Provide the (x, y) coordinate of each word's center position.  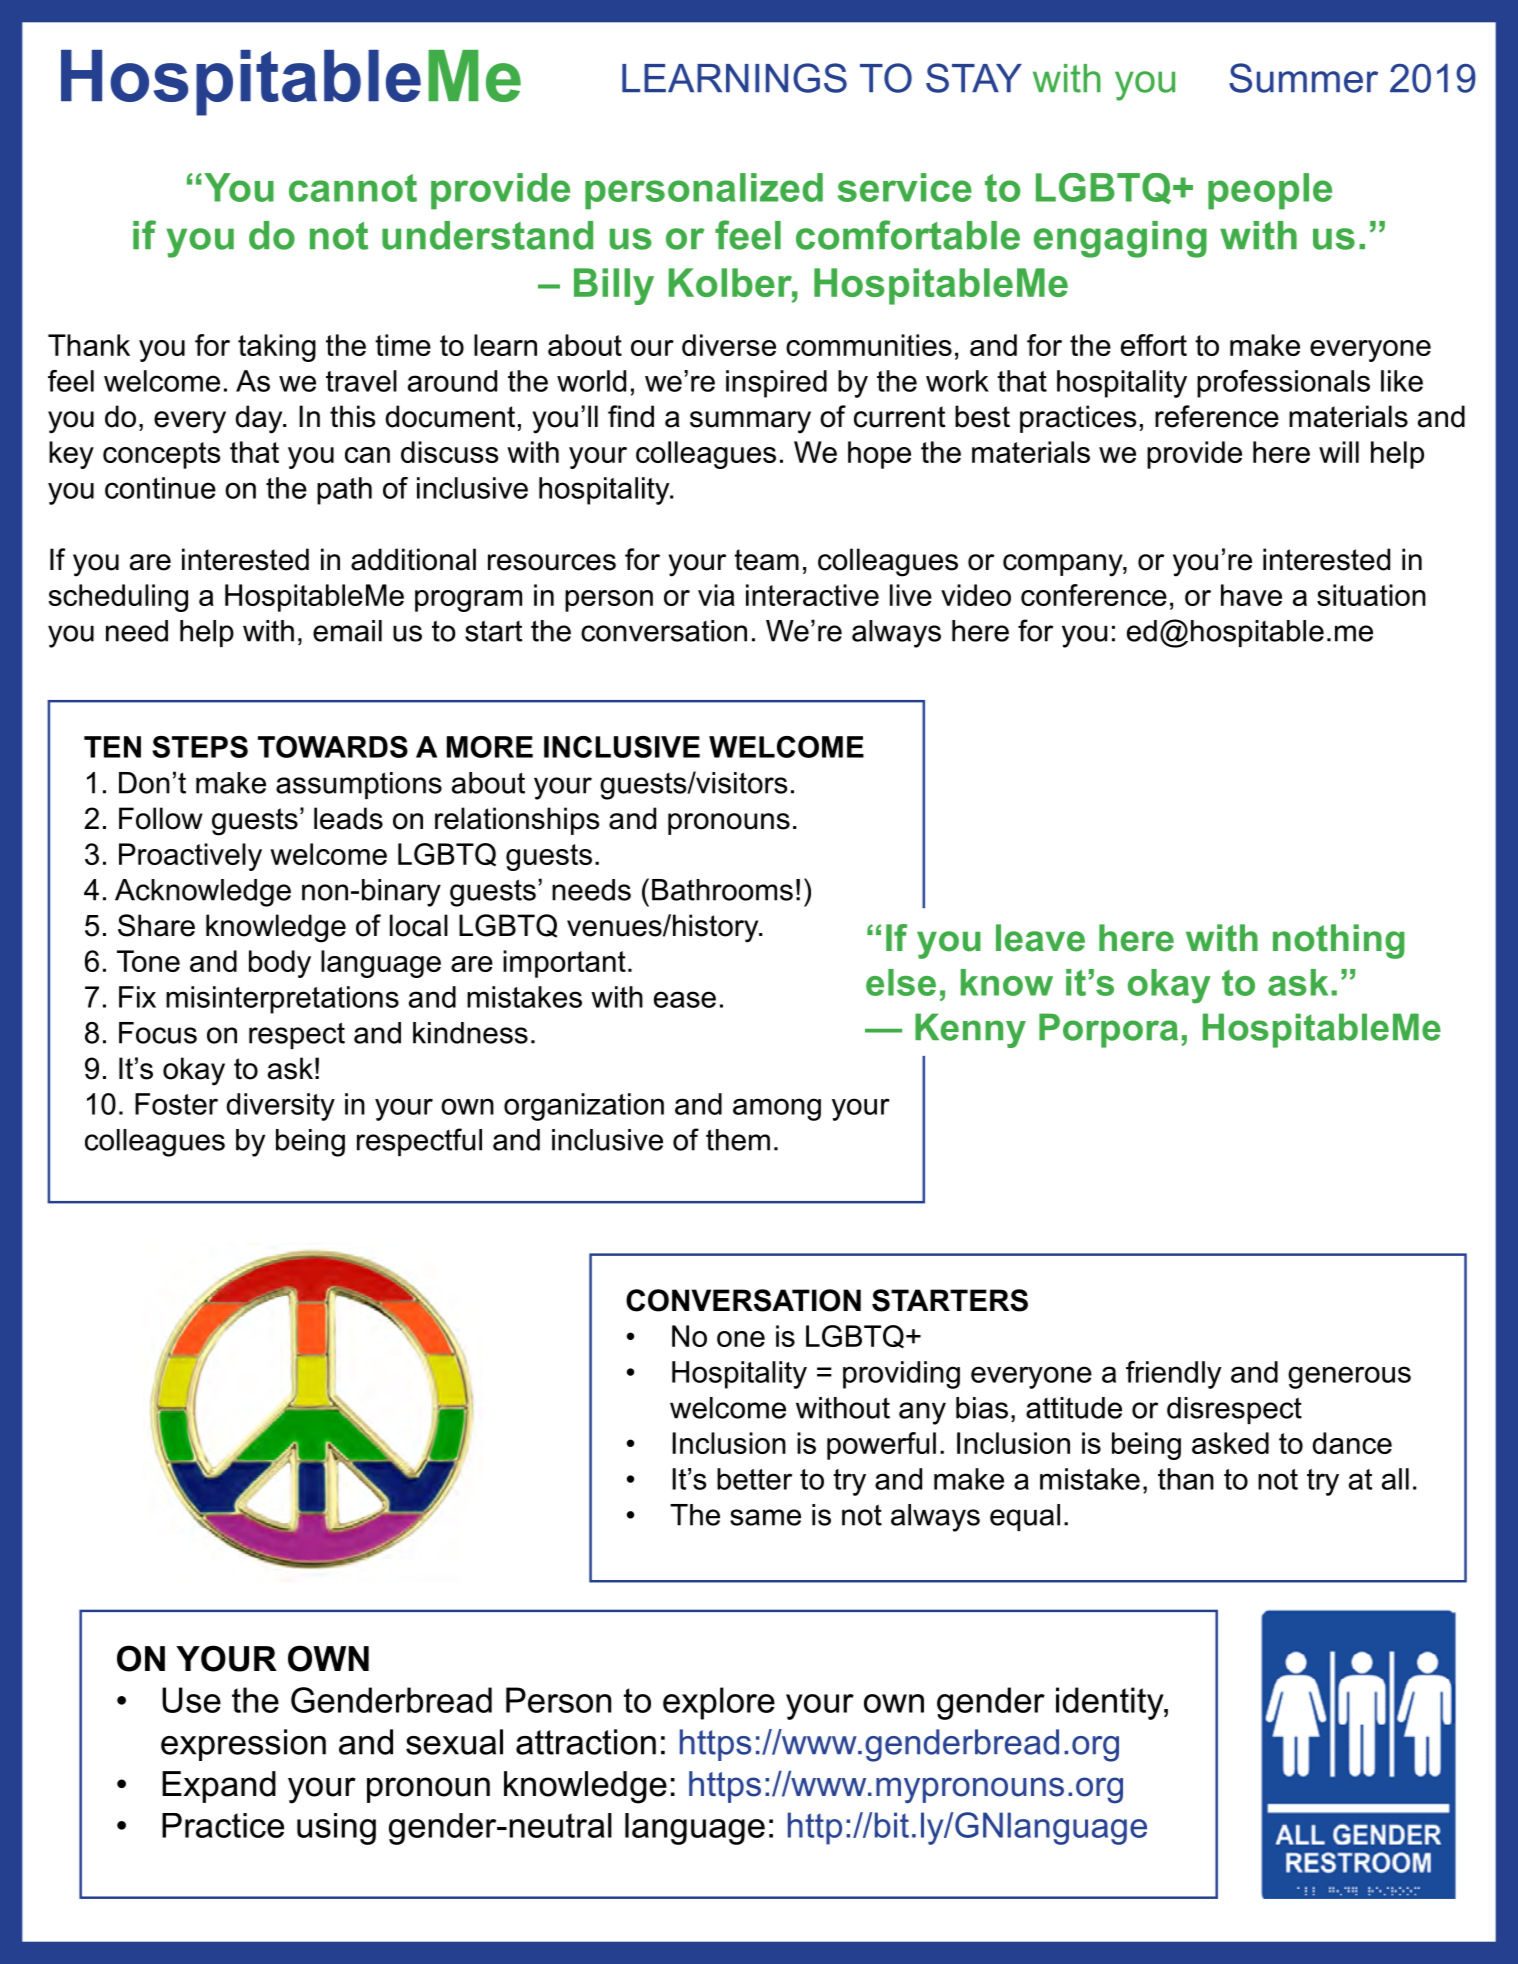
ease (685, 999)
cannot (353, 188)
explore (719, 1703)
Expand (219, 1787)
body (280, 964)
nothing (1339, 941)
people (1270, 191)
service (905, 187)
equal (1025, 1517)
